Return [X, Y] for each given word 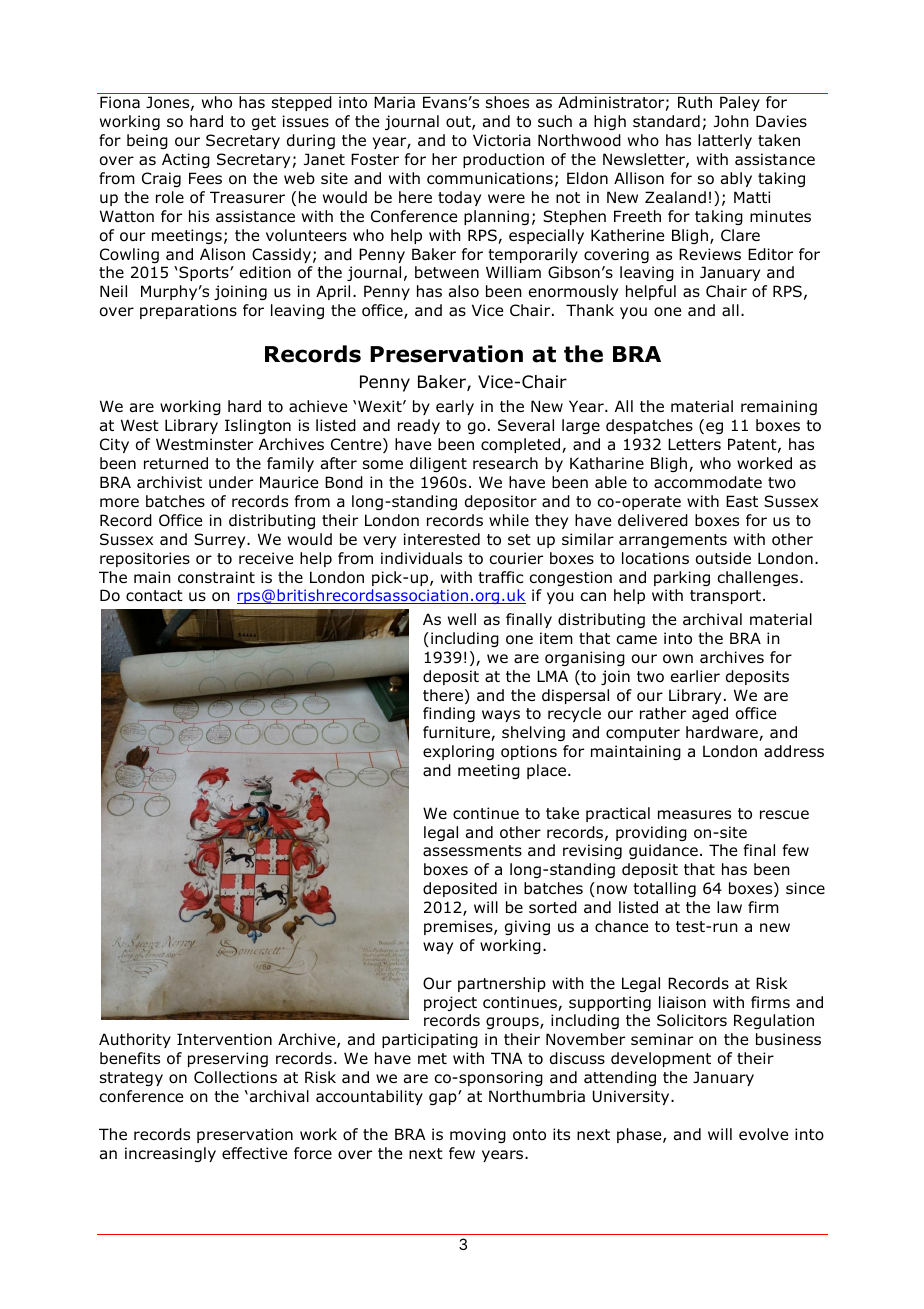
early [455, 407]
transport [725, 597]
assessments [472, 851]
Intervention [224, 1039]
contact [154, 596]
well [462, 619]
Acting [186, 160]
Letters [694, 444]
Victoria [502, 140]
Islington [258, 426]
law [729, 907]
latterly [725, 141]
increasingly [170, 1154]
